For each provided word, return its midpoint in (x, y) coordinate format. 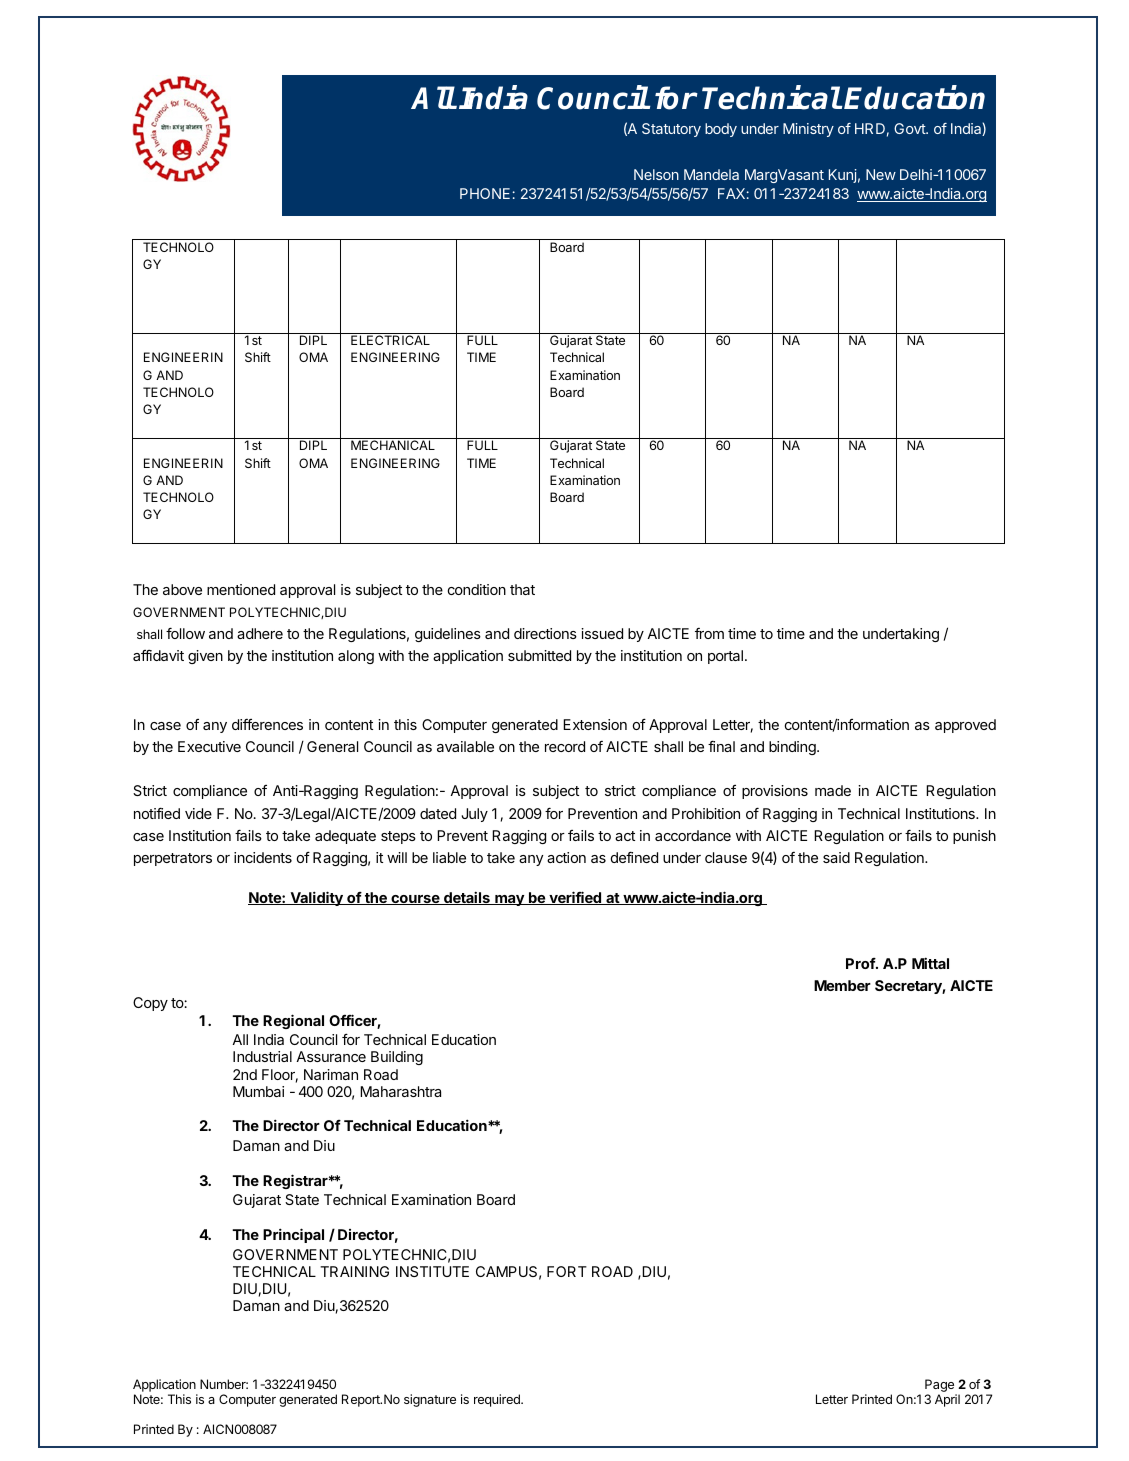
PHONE (485, 193)
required (498, 1400)
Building (397, 1058)
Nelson (656, 174)
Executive (209, 746)
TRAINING (354, 1271)
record (565, 746)
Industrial (262, 1056)
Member (842, 985)
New (881, 174)
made (833, 790)
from (709, 633)
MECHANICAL (393, 445)
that (522, 589)
